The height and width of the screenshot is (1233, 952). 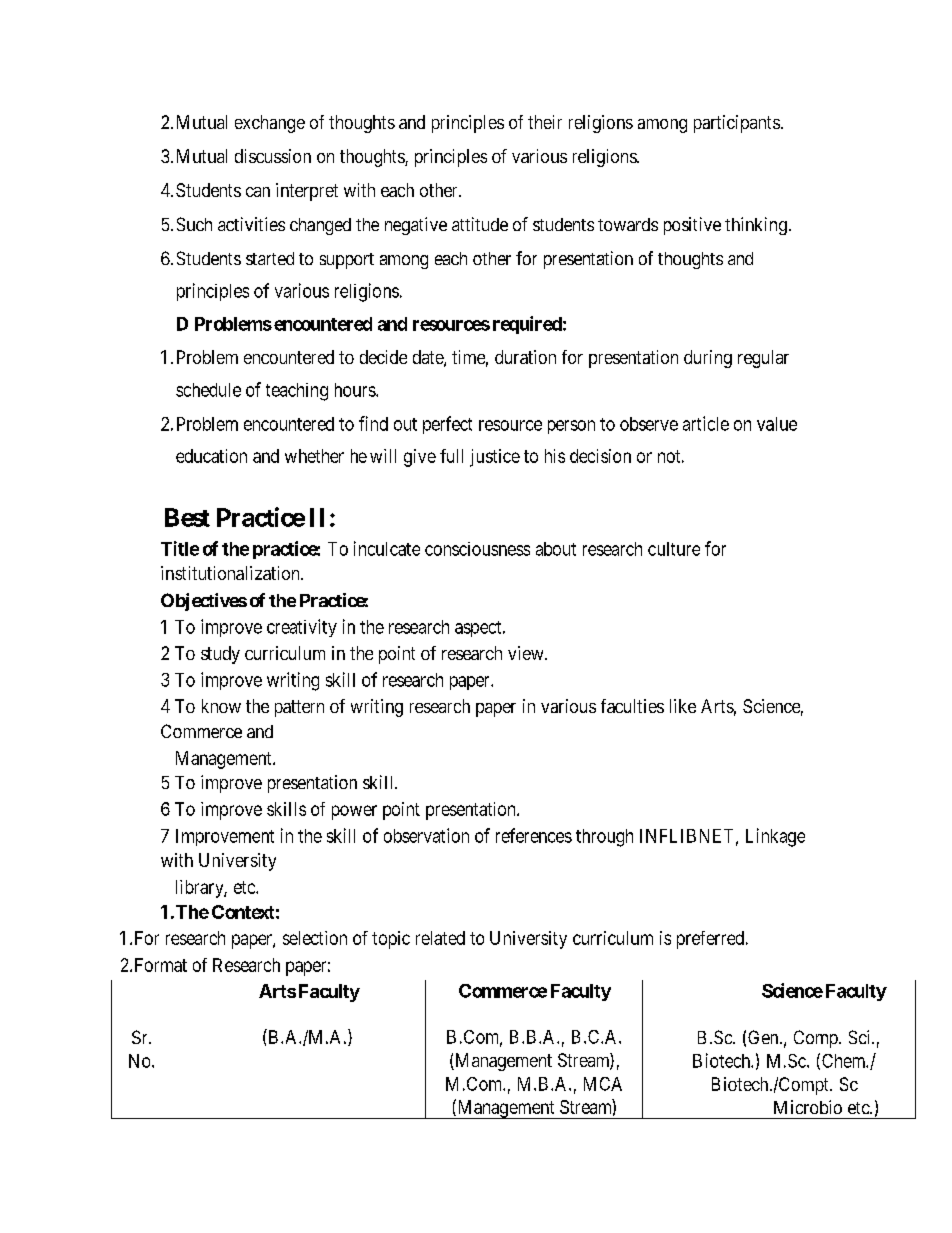 I want to click on Gen, so click(x=764, y=1037).
